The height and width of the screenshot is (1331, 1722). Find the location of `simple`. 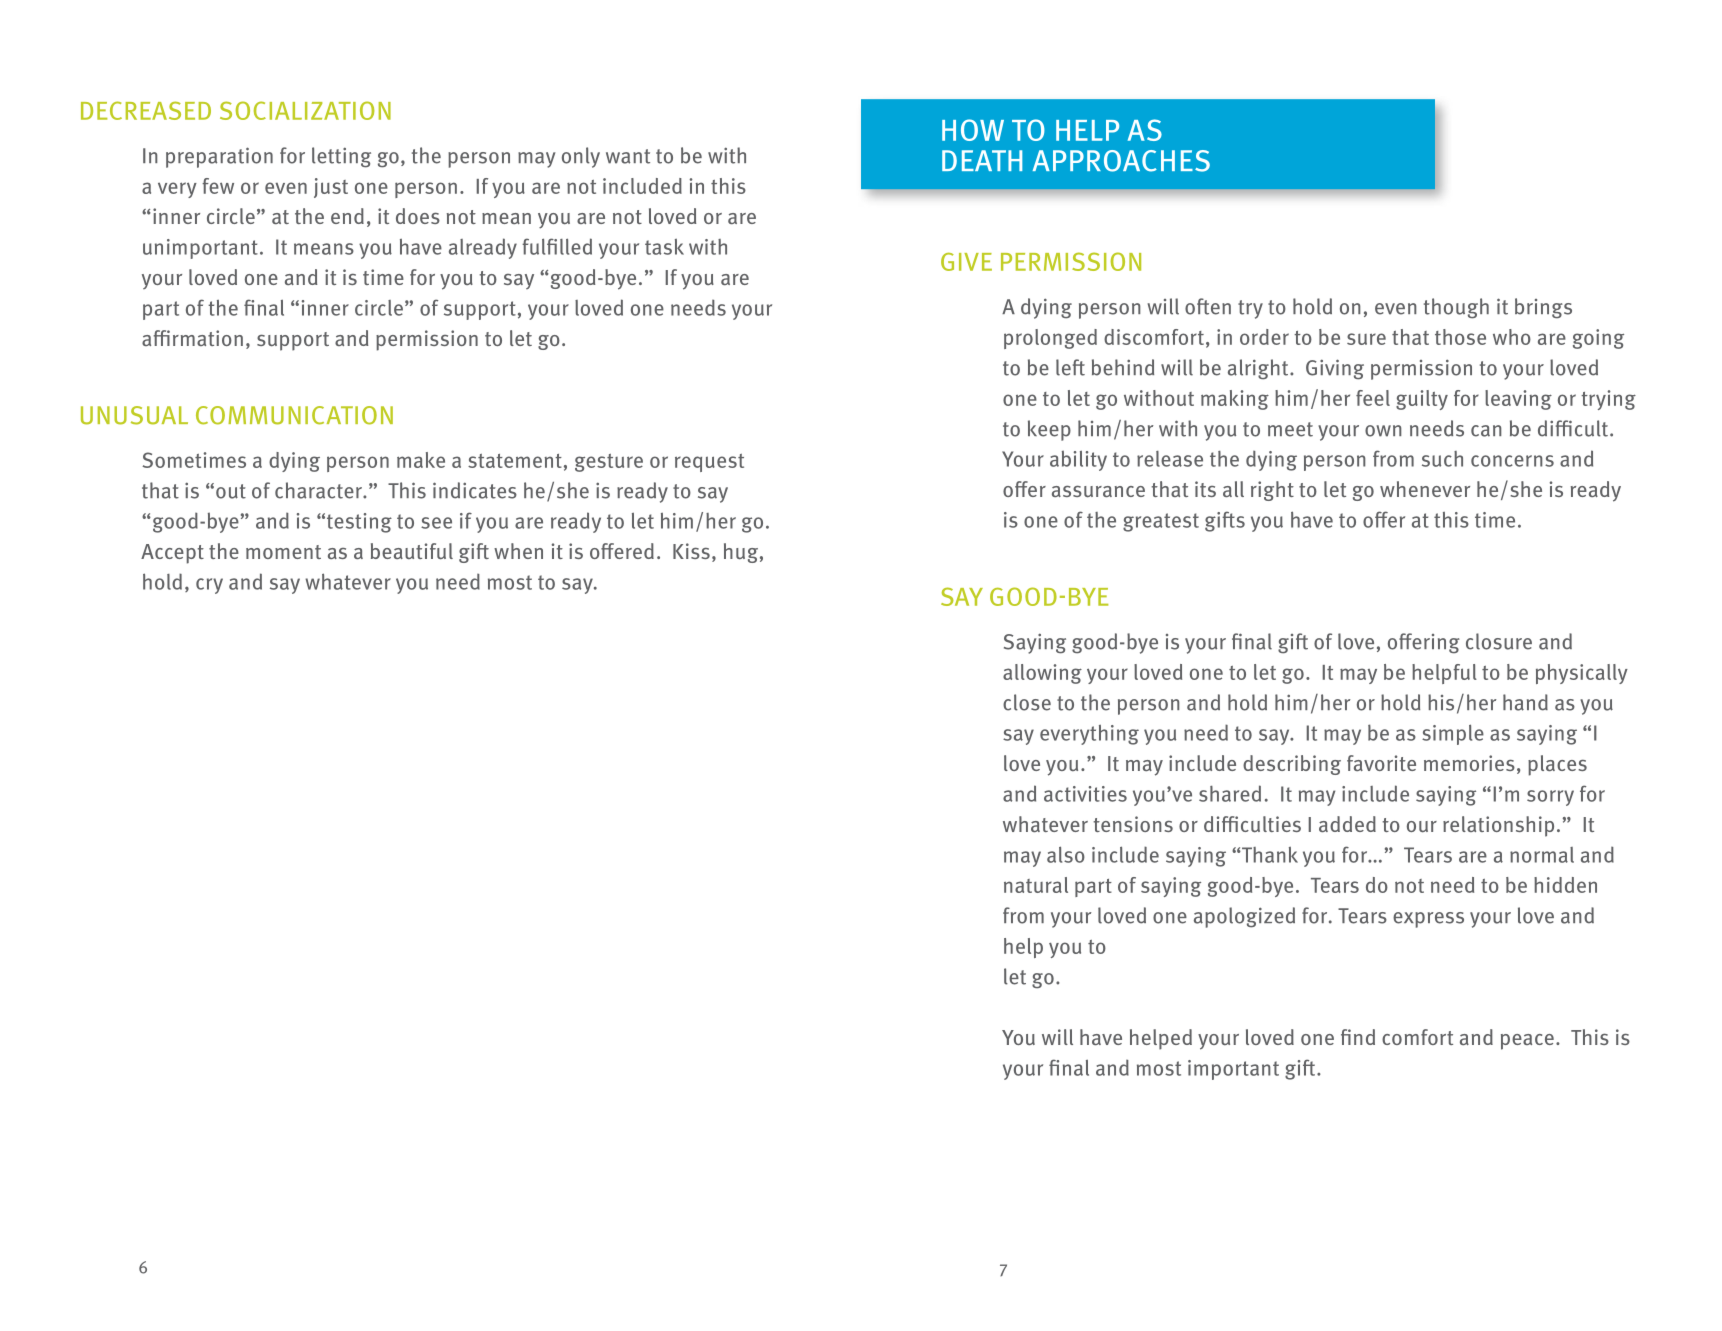

simple is located at coordinates (1453, 734).
